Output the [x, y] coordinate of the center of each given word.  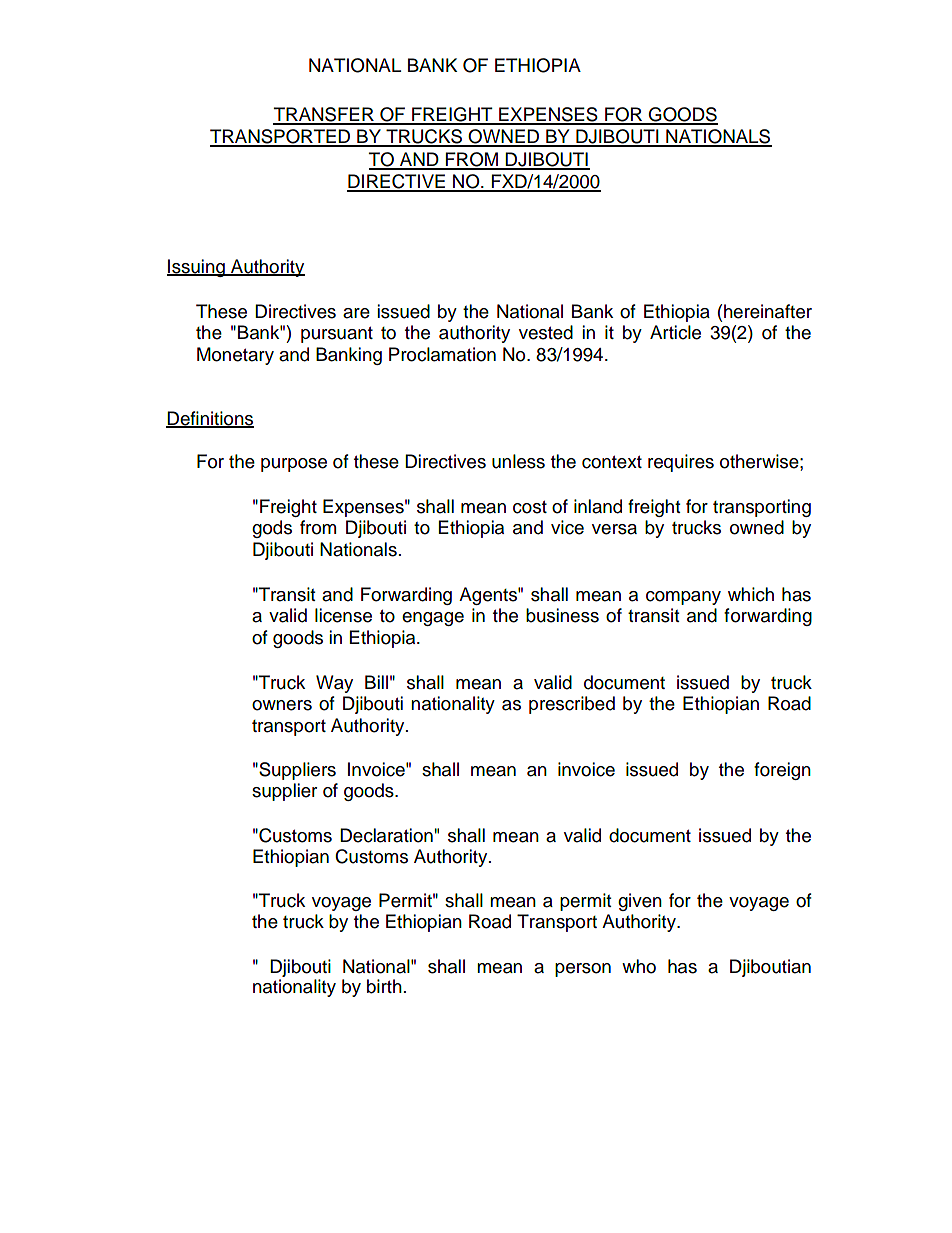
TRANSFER [324, 115]
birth [384, 986]
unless [518, 461]
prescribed [572, 705]
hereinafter [768, 311]
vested [546, 332]
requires [681, 463]
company [683, 598]
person [583, 970]
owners [282, 705]
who [639, 966]
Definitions [210, 419]
